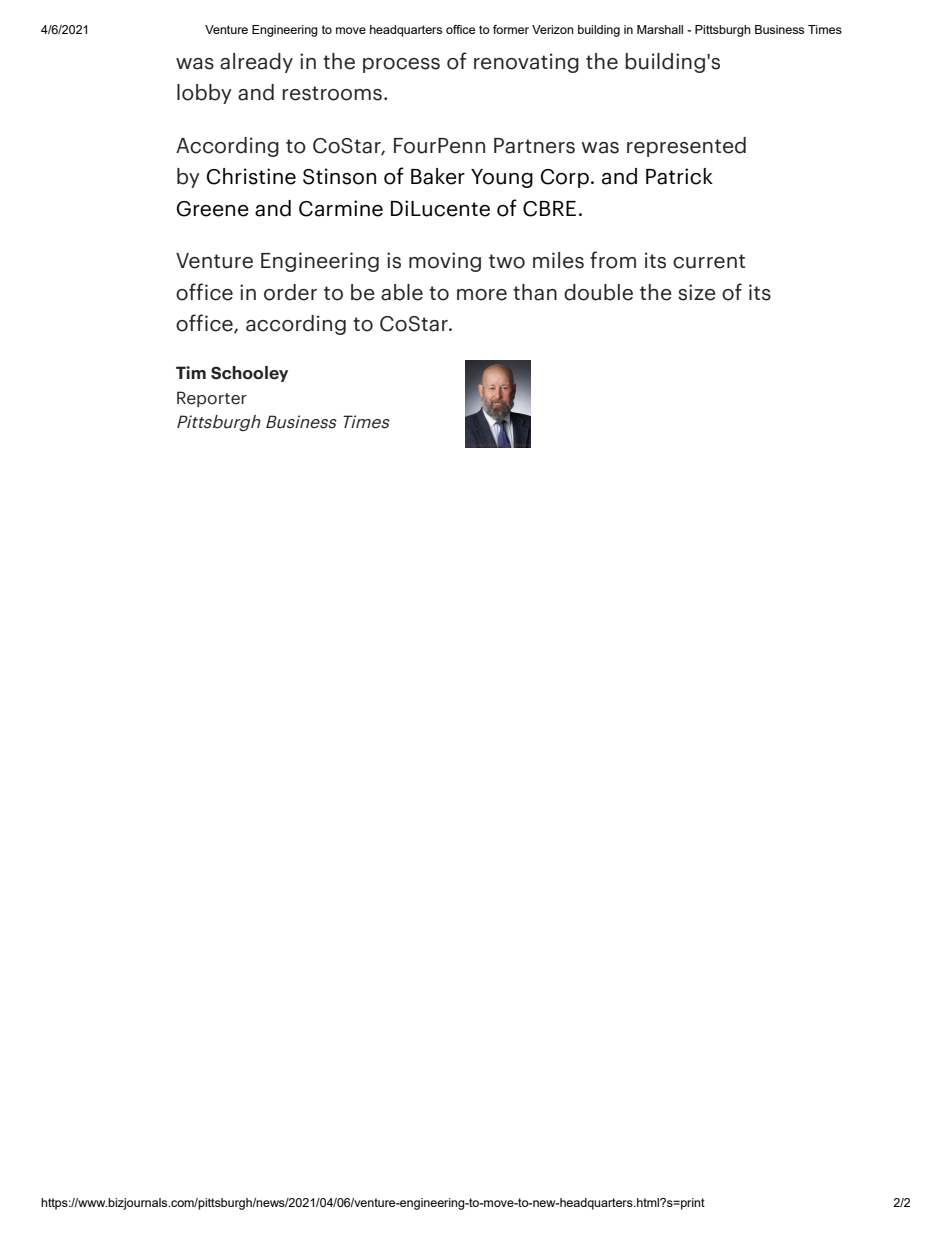 The image size is (952, 1233). What do you see at coordinates (213, 209) in the screenshot?
I see `Greene` at bounding box center [213, 209].
